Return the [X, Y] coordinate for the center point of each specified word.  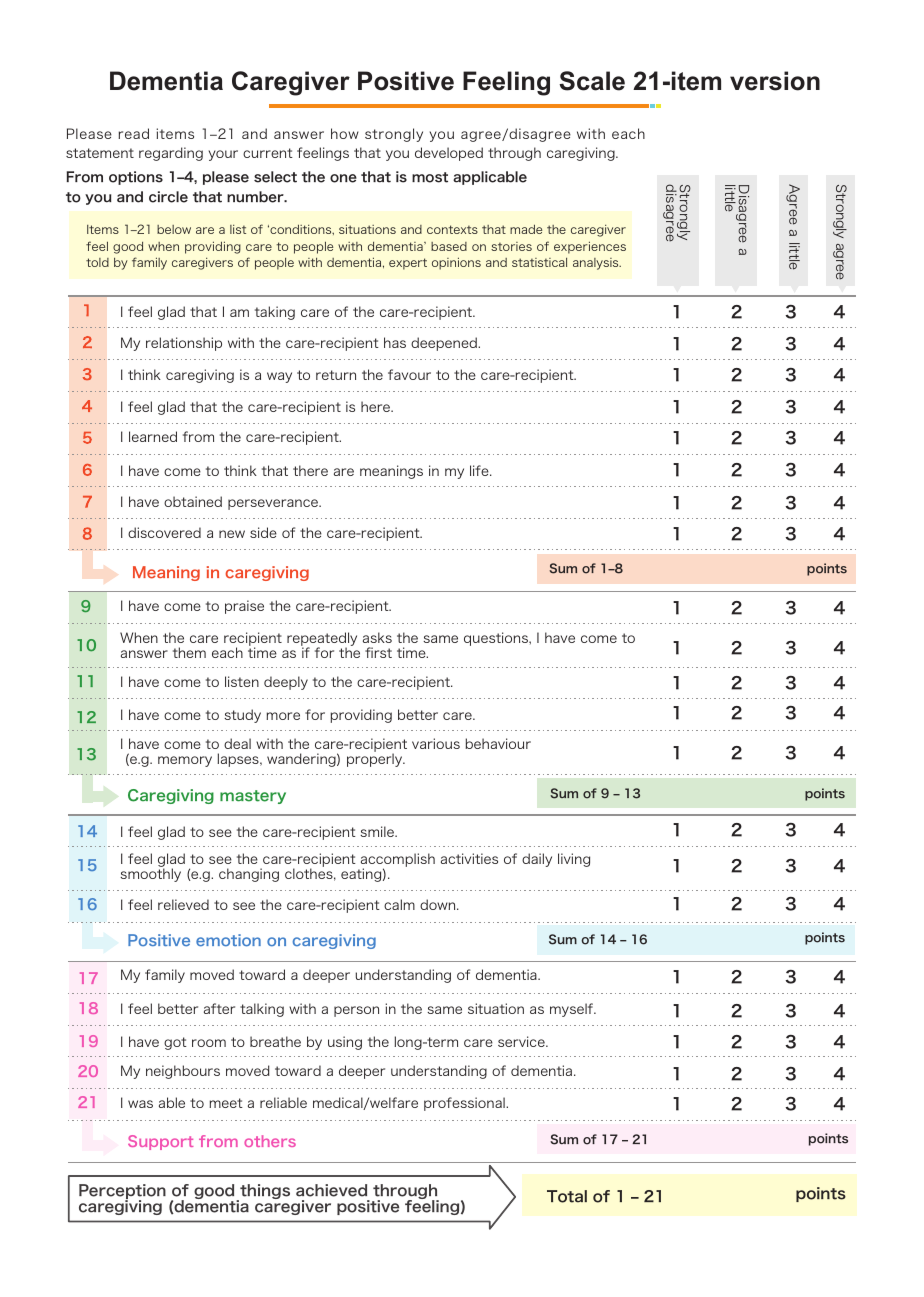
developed [449, 154]
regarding [171, 154]
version [775, 81]
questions [497, 639]
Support [160, 1142]
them [189, 652]
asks [377, 637]
